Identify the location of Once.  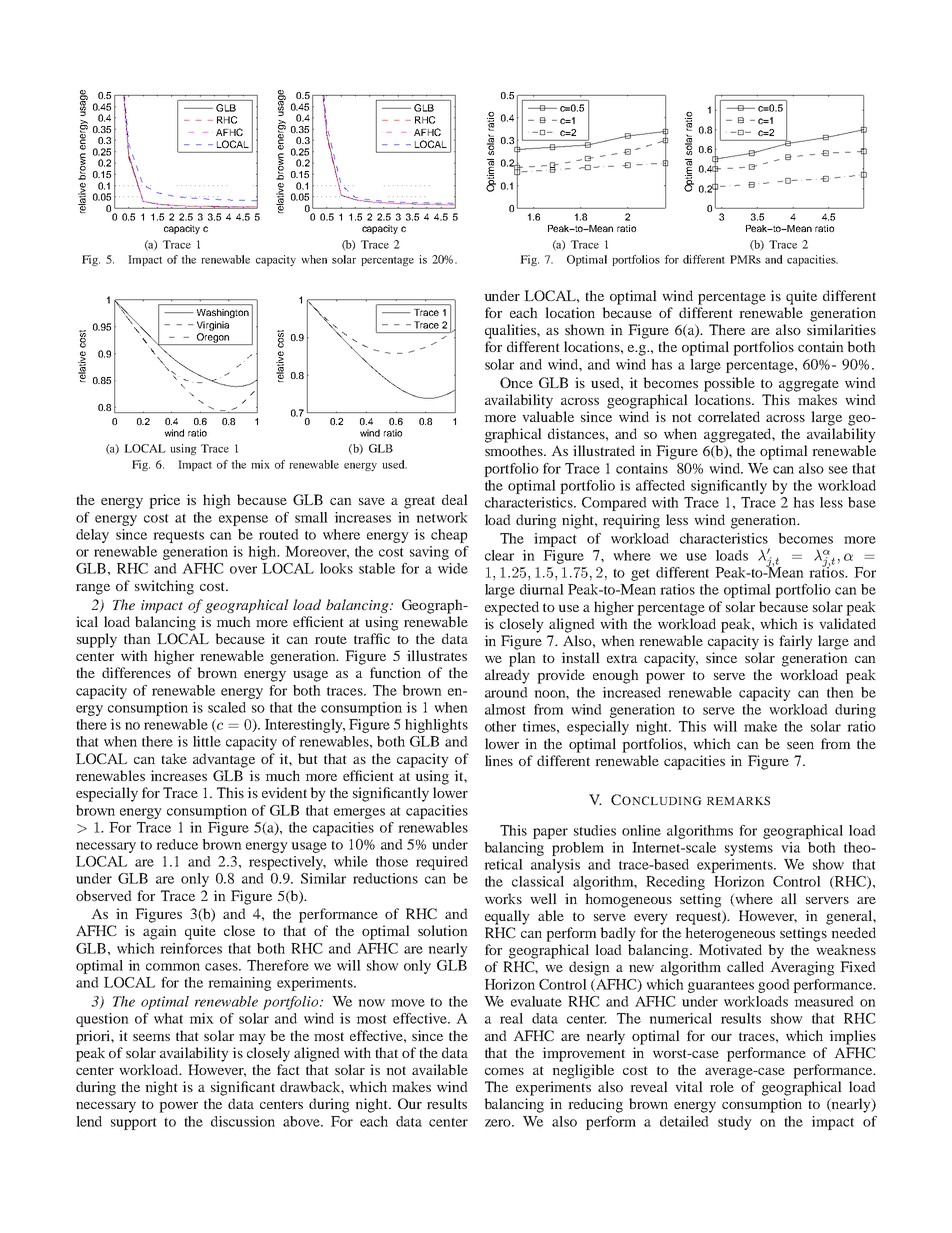
(516, 382).
